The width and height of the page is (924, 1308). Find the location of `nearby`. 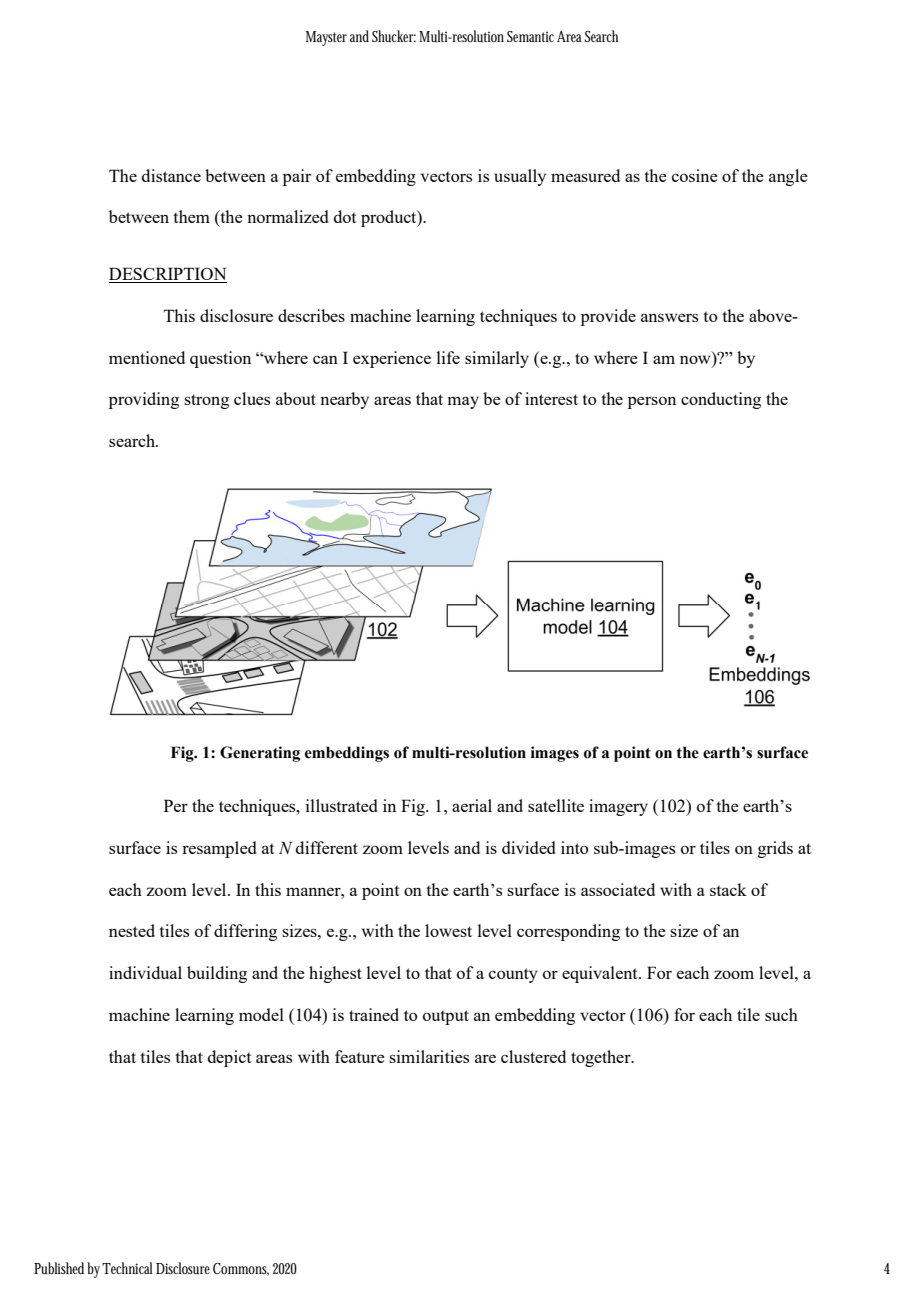

nearby is located at coordinates (344, 400).
